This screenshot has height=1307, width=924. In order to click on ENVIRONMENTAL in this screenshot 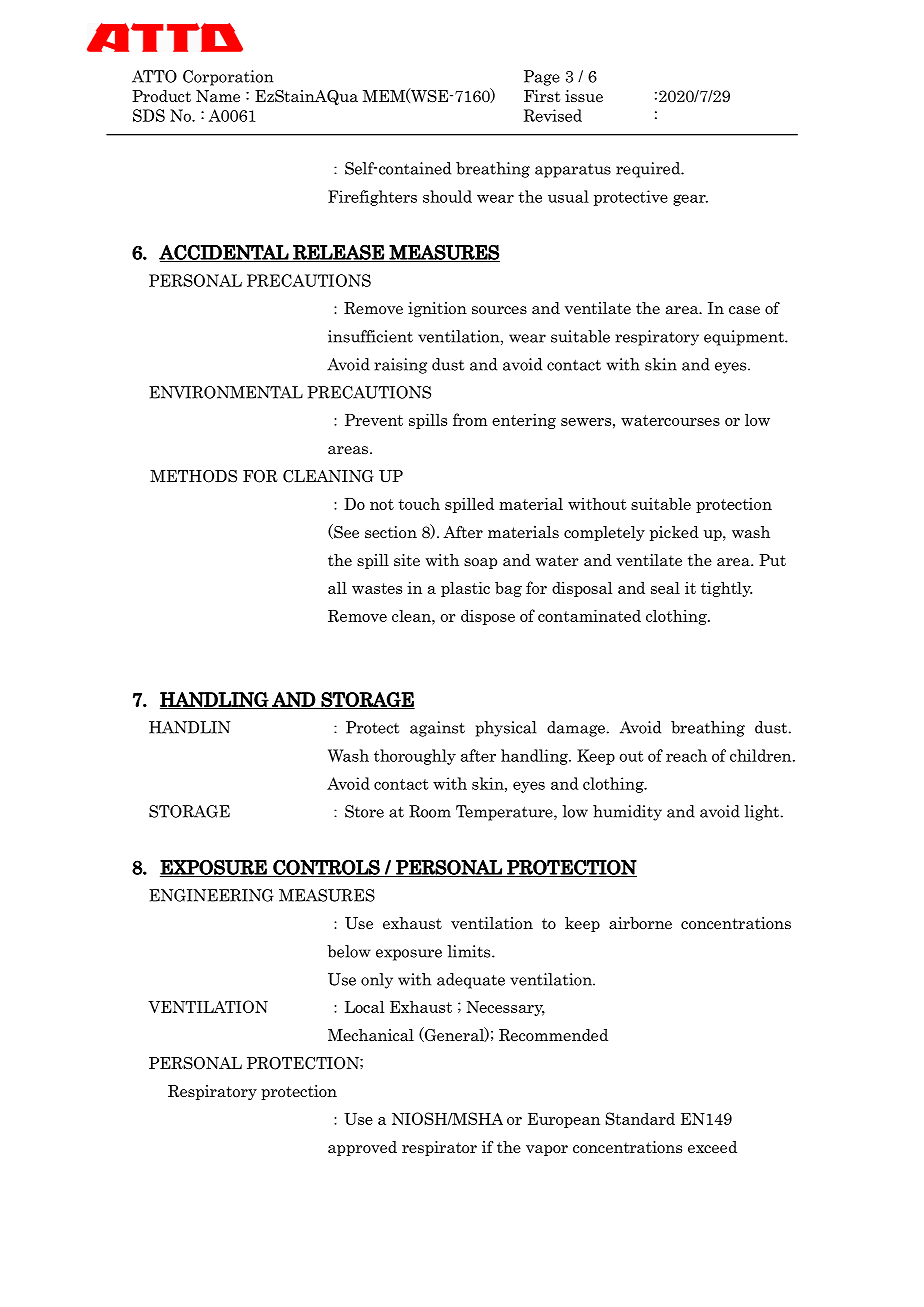, I will do `click(226, 392)`.
